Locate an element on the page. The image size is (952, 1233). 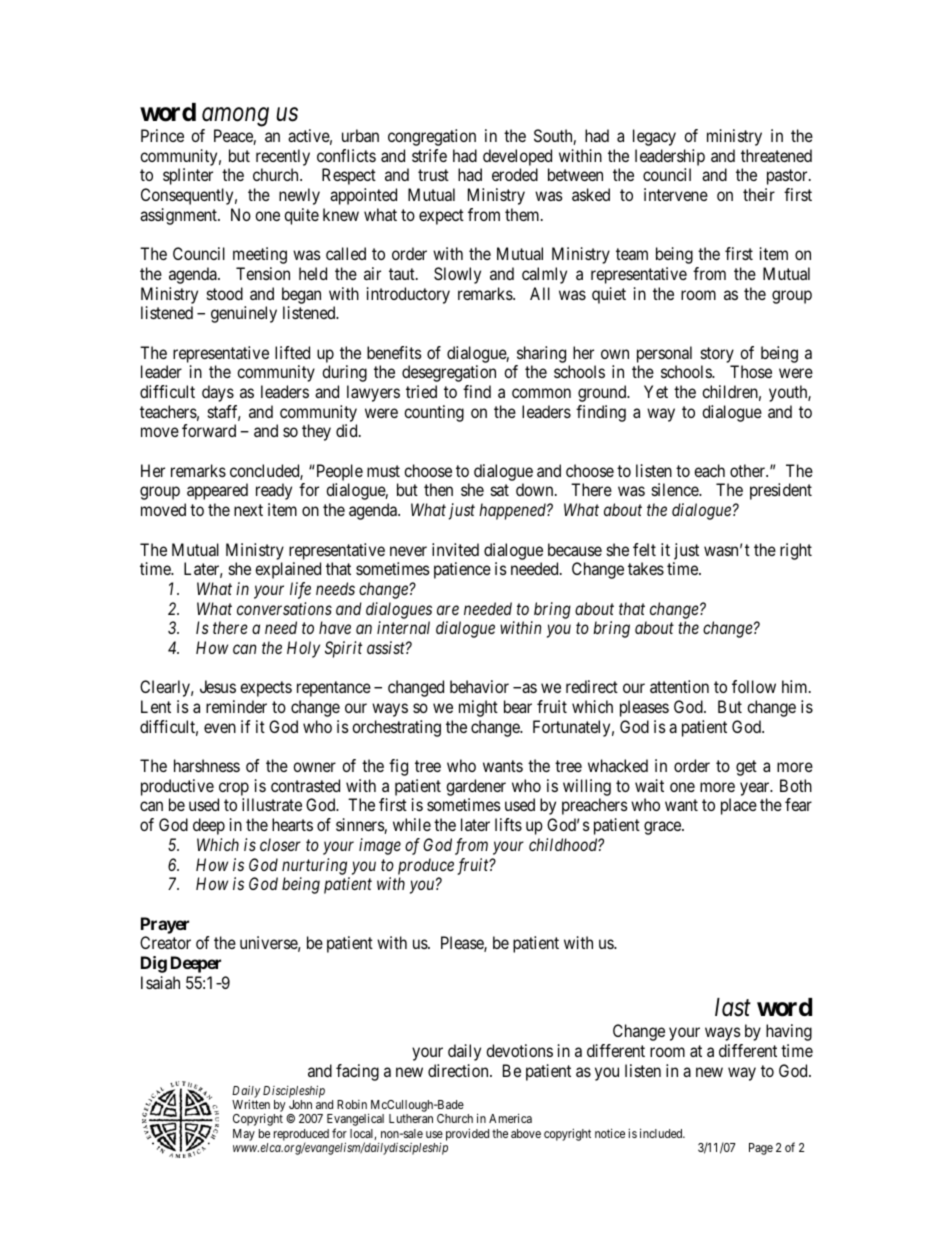
lifts is located at coordinates (508, 824).
